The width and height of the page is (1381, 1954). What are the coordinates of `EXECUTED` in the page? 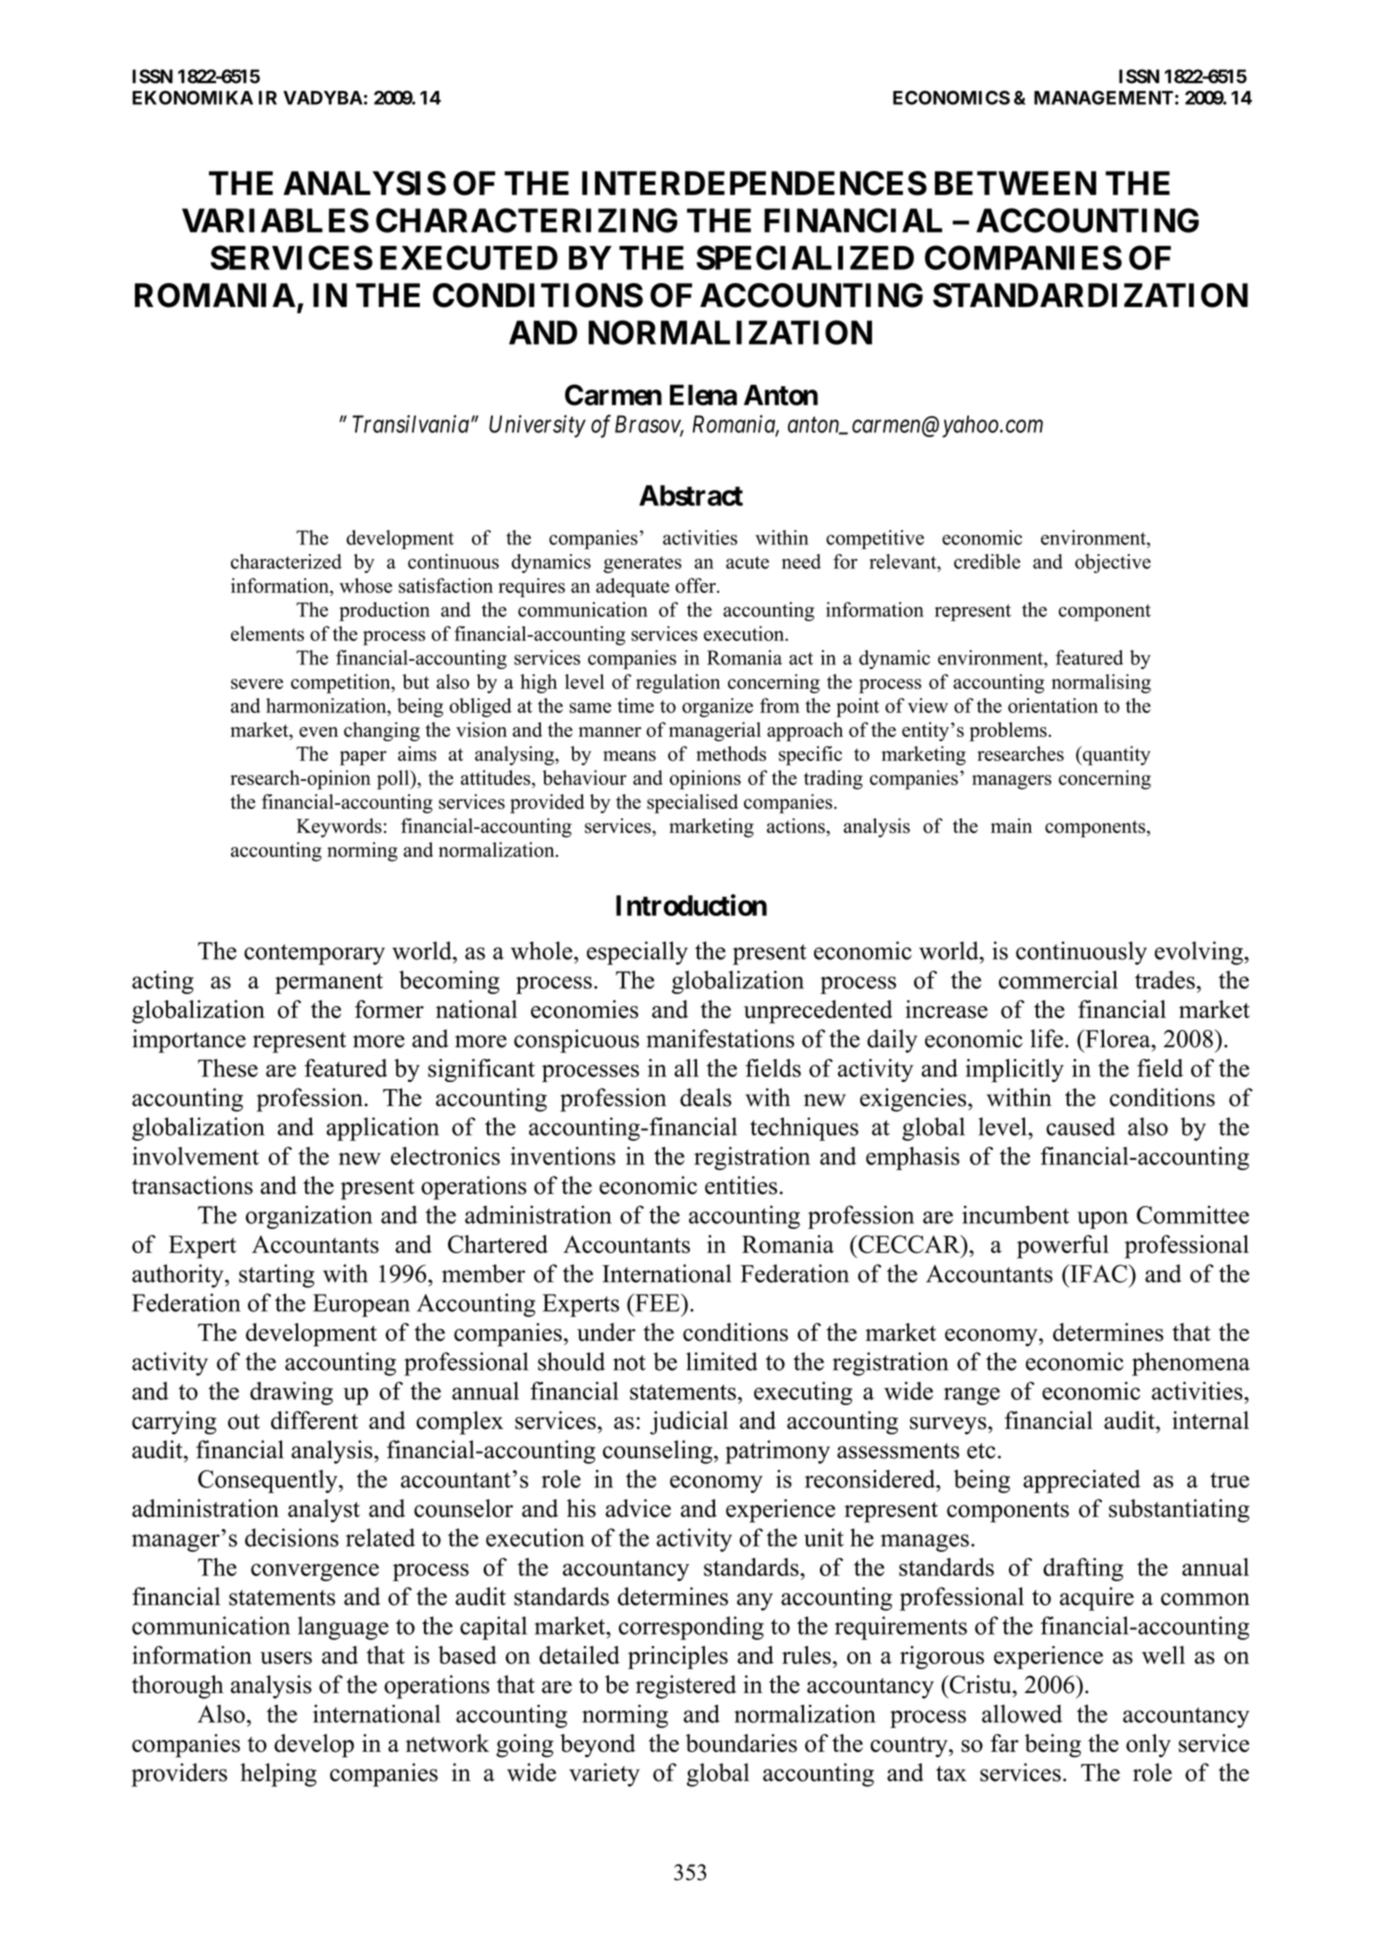 It's located at (469, 257).
